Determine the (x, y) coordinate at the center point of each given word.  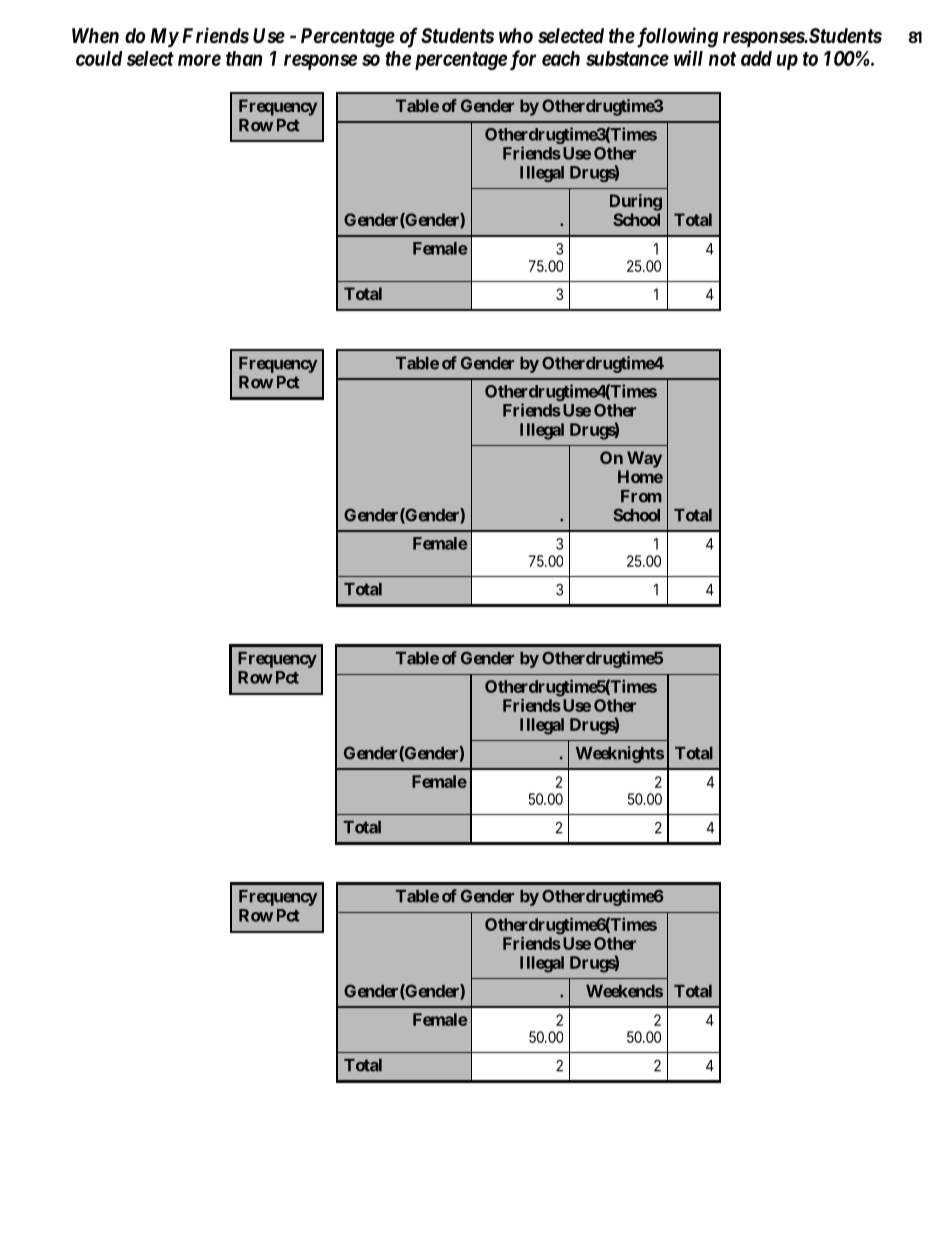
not (722, 59)
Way (644, 459)
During (636, 202)
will (688, 58)
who (516, 35)
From (641, 496)
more (199, 60)
